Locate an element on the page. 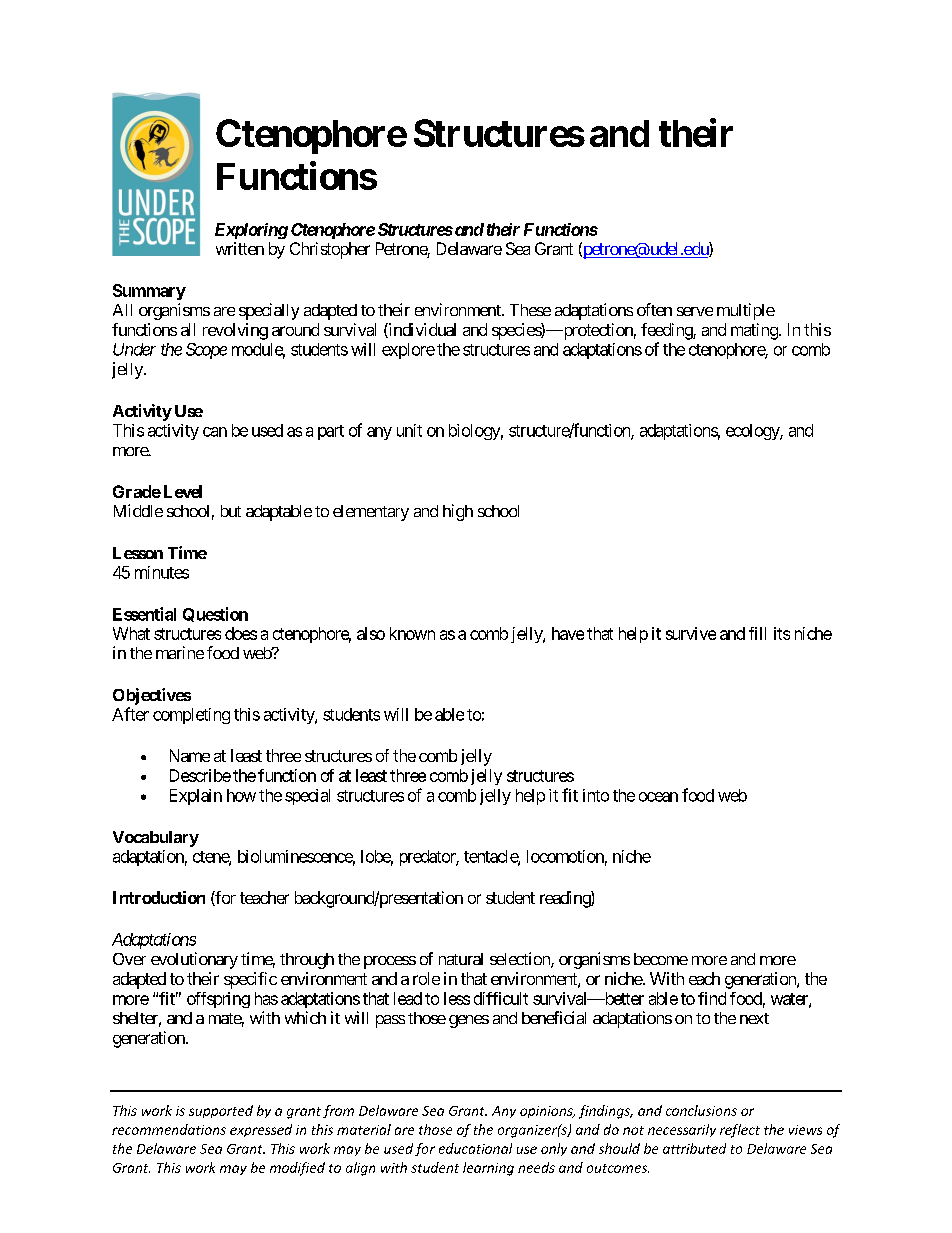 The image size is (952, 1233). multiple is located at coordinates (746, 311).
